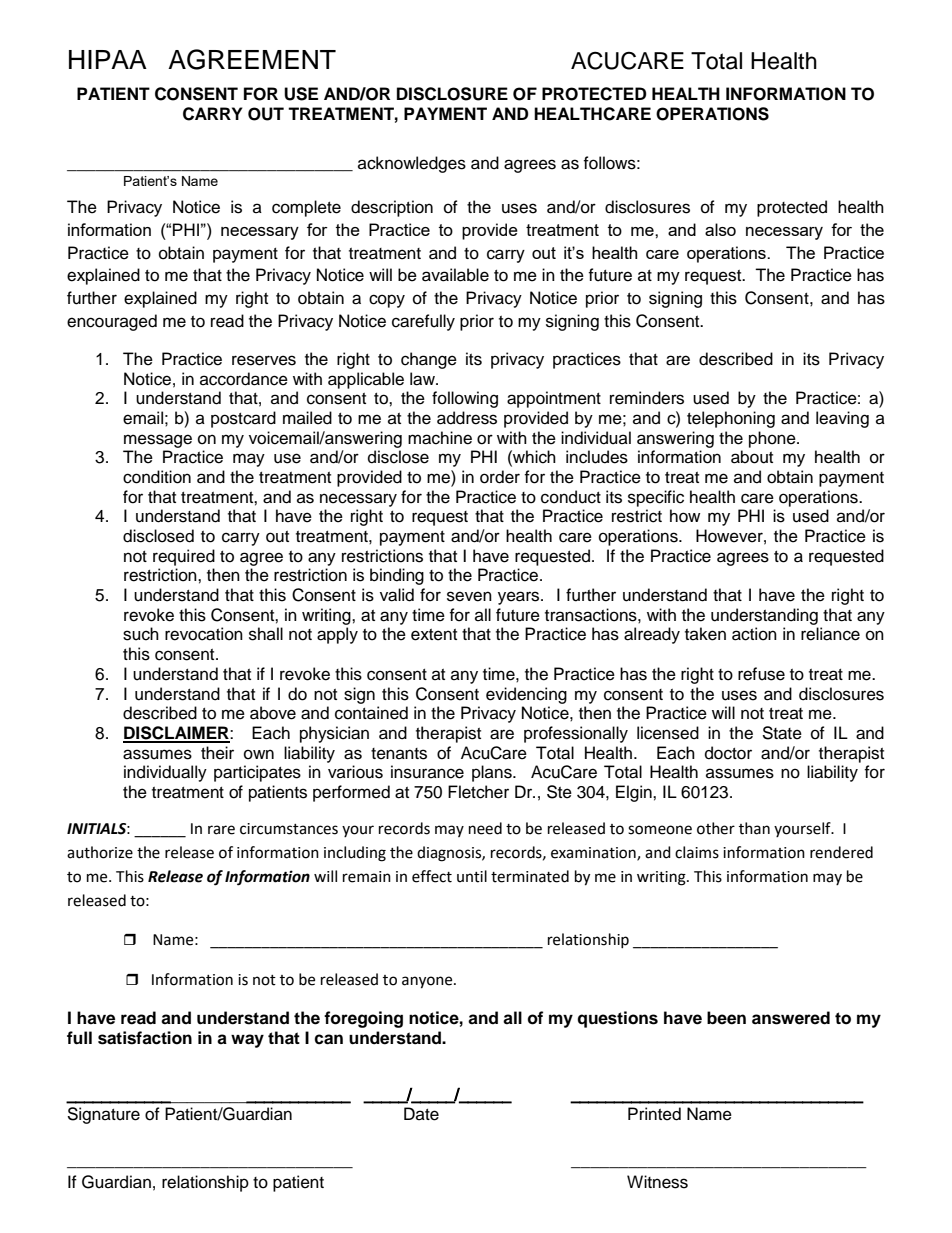 The width and height of the page is (952, 1233). What do you see at coordinates (247, 1041) in the page?
I see `way` at bounding box center [247, 1041].
